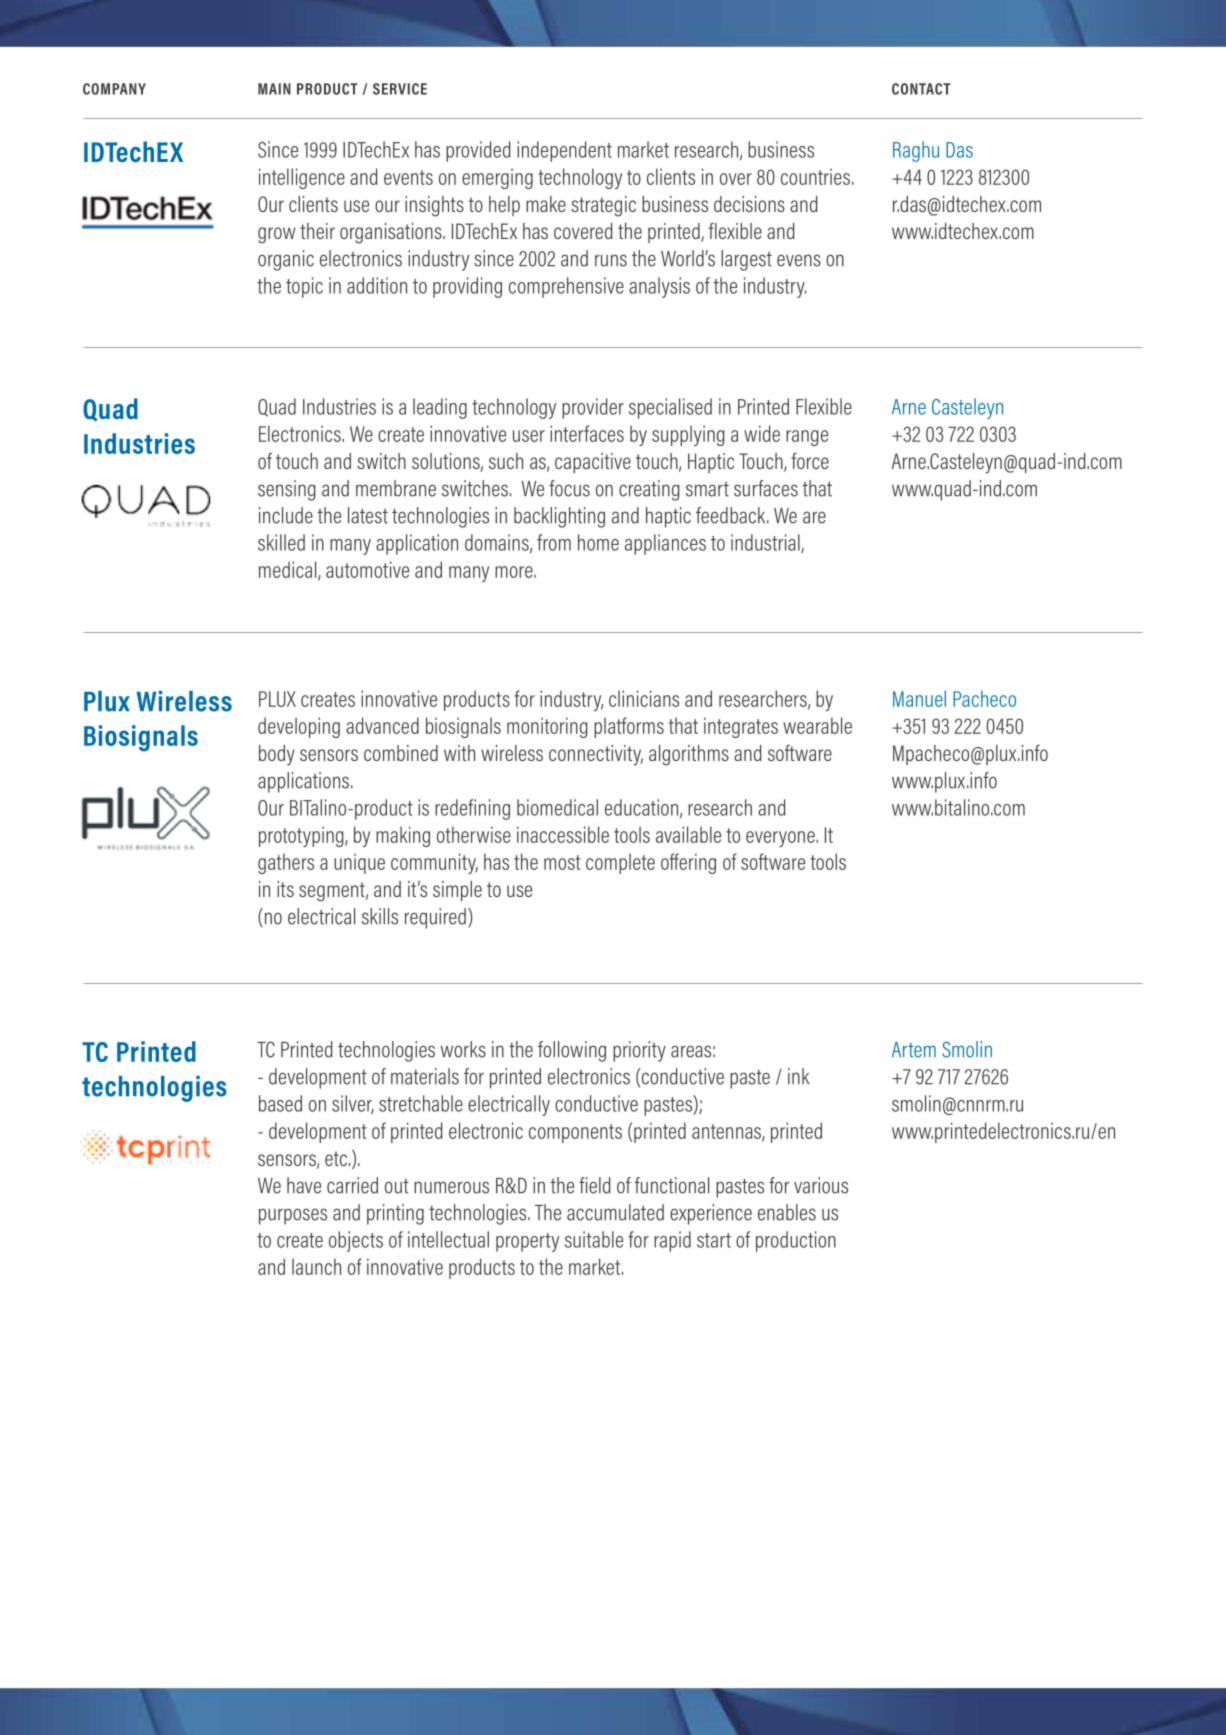  Describe the element at coordinates (478, 151) in the image. I see `provided` at that location.
